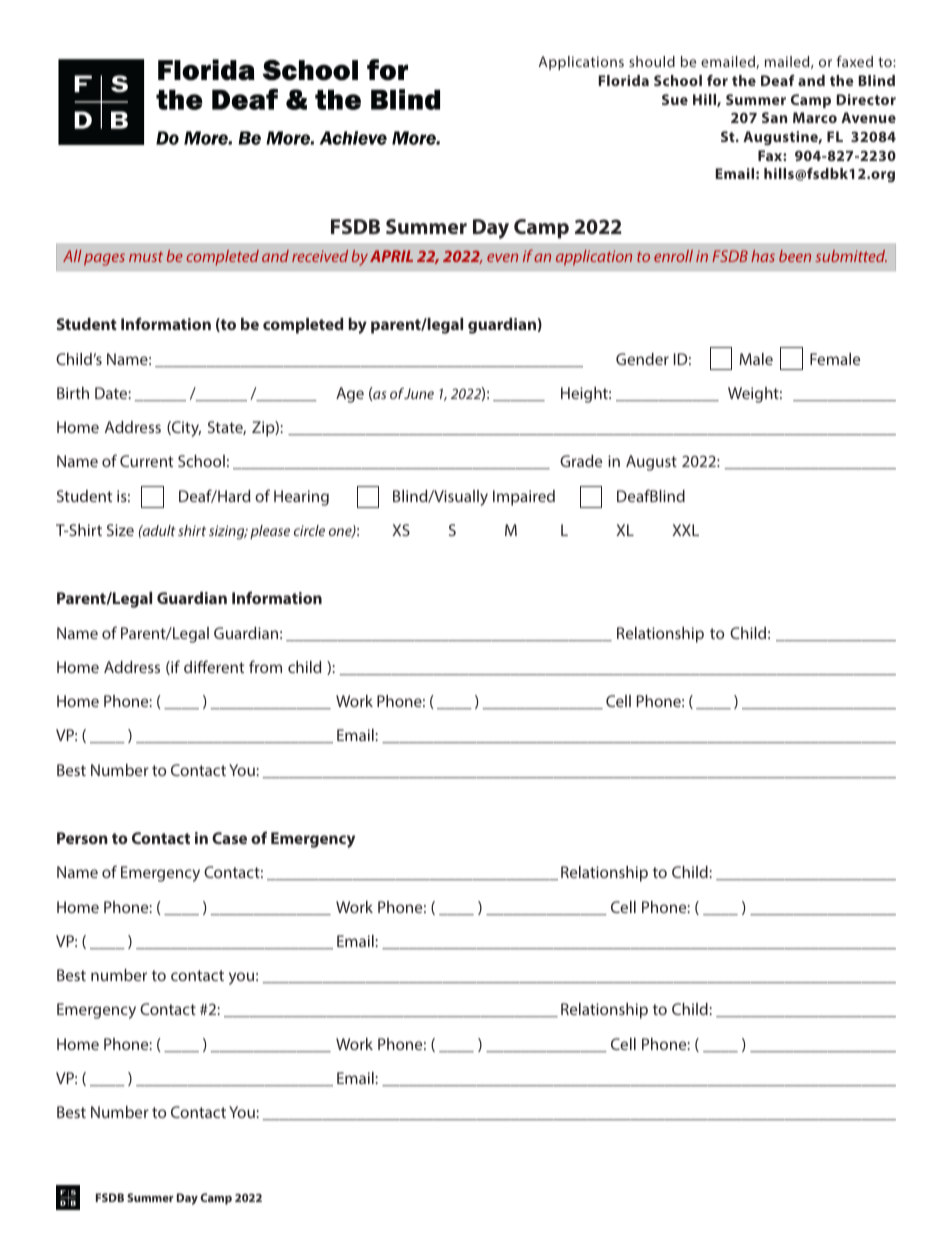 The image size is (952, 1233). Describe the element at coordinates (624, 80) in the image. I see `Florida` at that location.
